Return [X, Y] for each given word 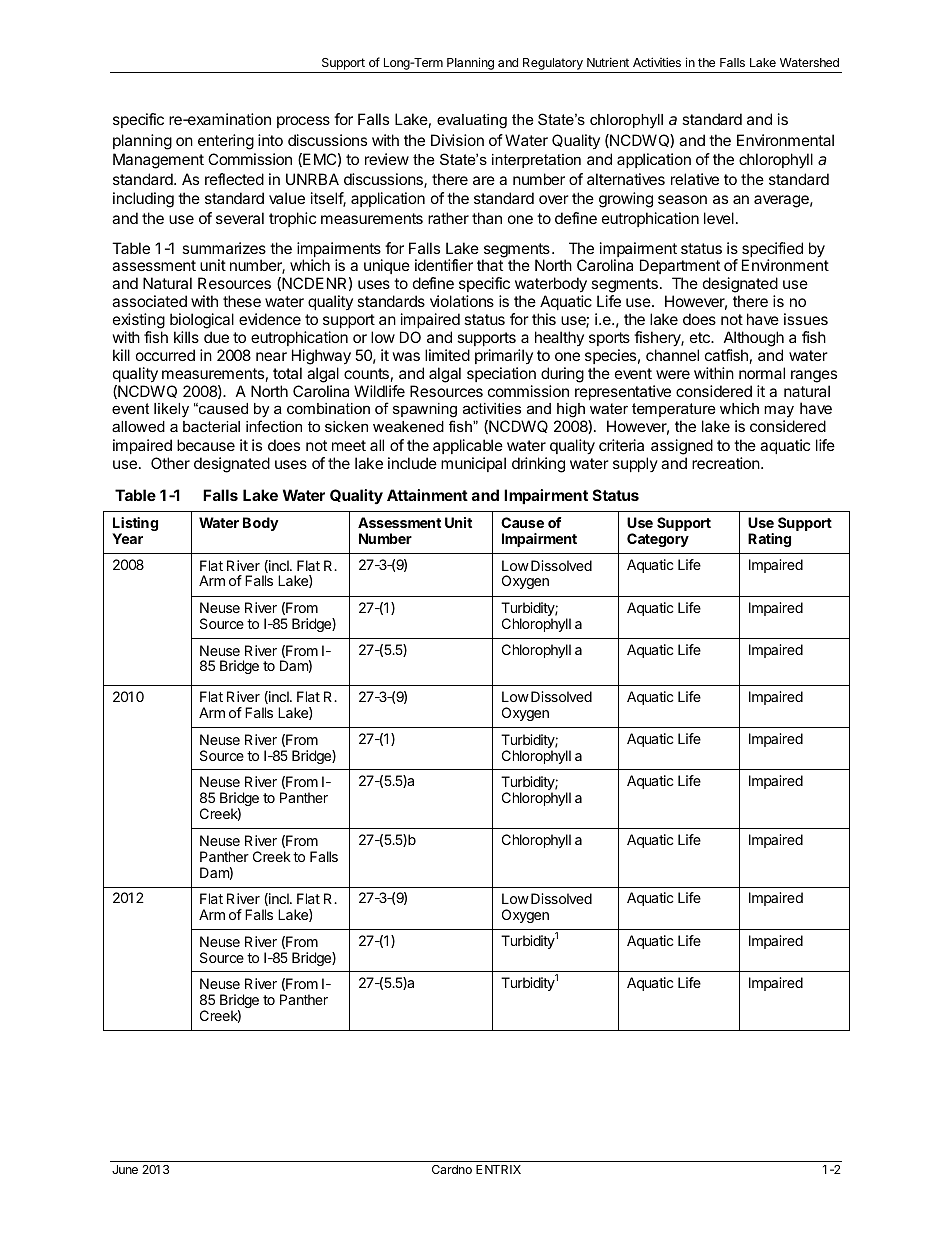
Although [754, 339]
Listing [135, 526]
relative [695, 179]
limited [447, 355]
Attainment [427, 495]
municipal [473, 464]
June [125, 1169]
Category [658, 540]
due [216, 337]
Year [127, 538]
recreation [726, 463]
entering [226, 142]
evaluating [472, 121]
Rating [769, 540]
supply [635, 464]
